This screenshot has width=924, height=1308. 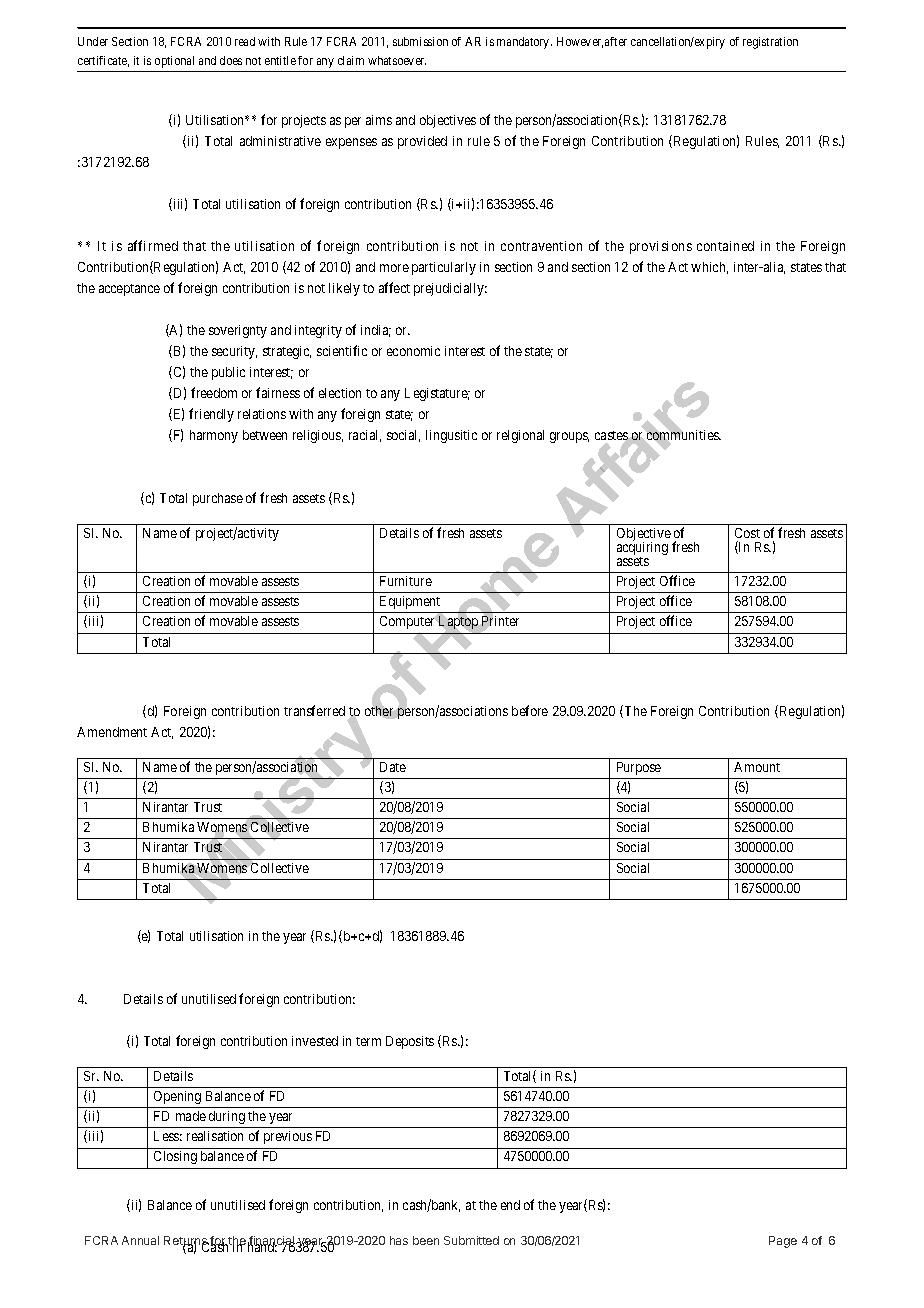 I want to click on Amendment, so click(x=112, y=732).
